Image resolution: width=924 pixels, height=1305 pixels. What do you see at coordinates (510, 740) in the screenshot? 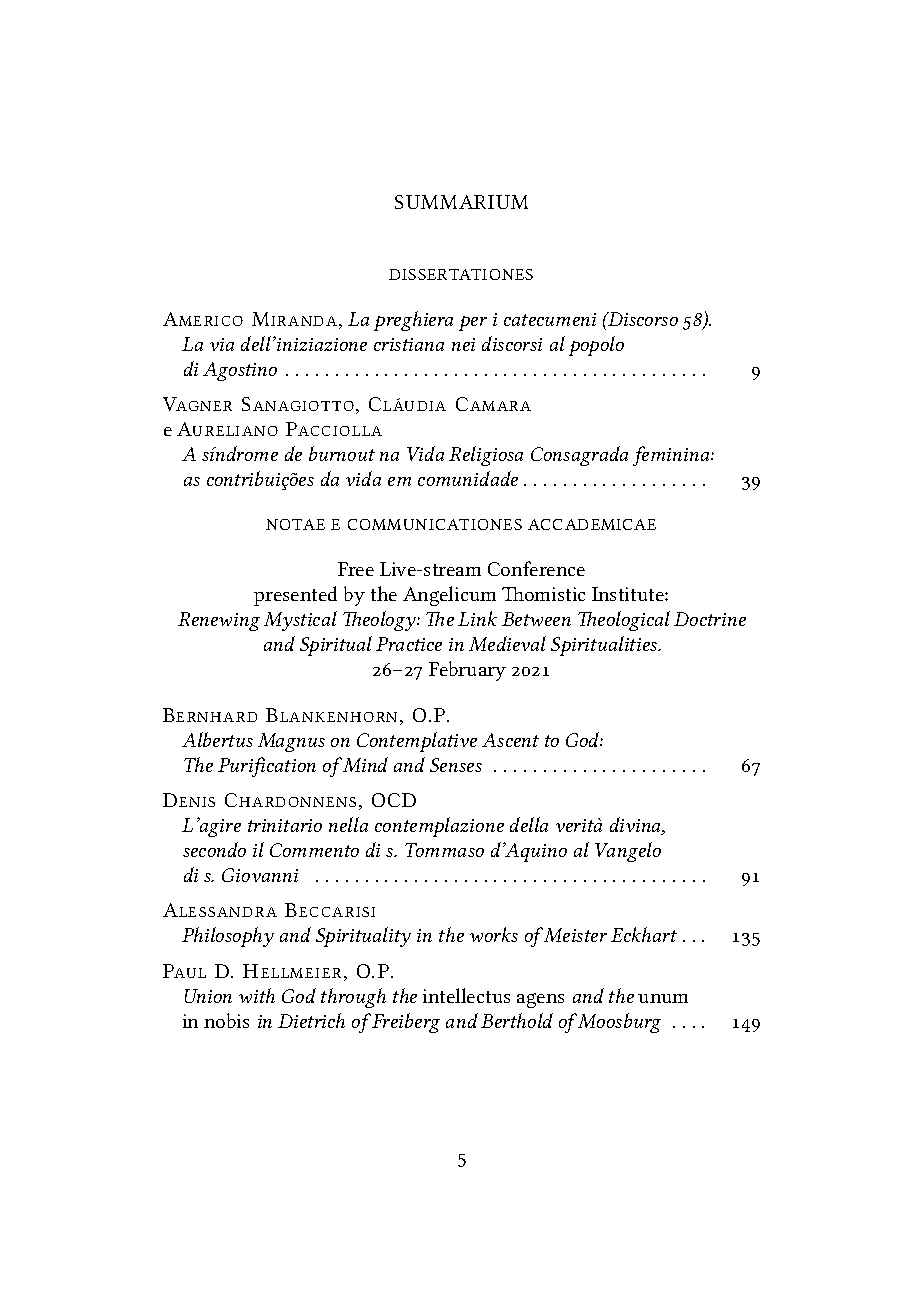
I see `Ascent` at bounding box center [510, 740].
